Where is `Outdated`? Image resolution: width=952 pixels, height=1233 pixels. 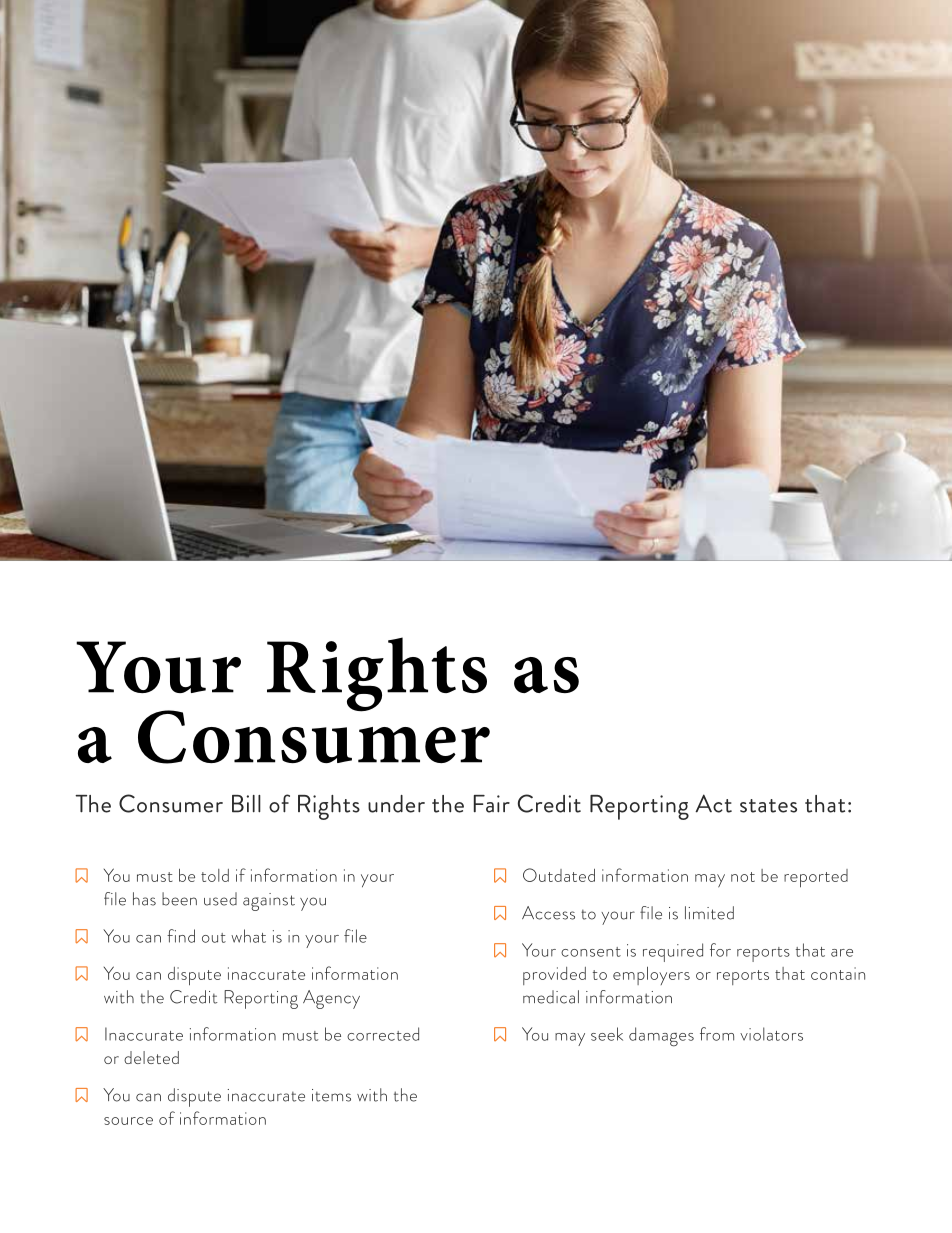
Outdated is located at coordinates (559, 875).
